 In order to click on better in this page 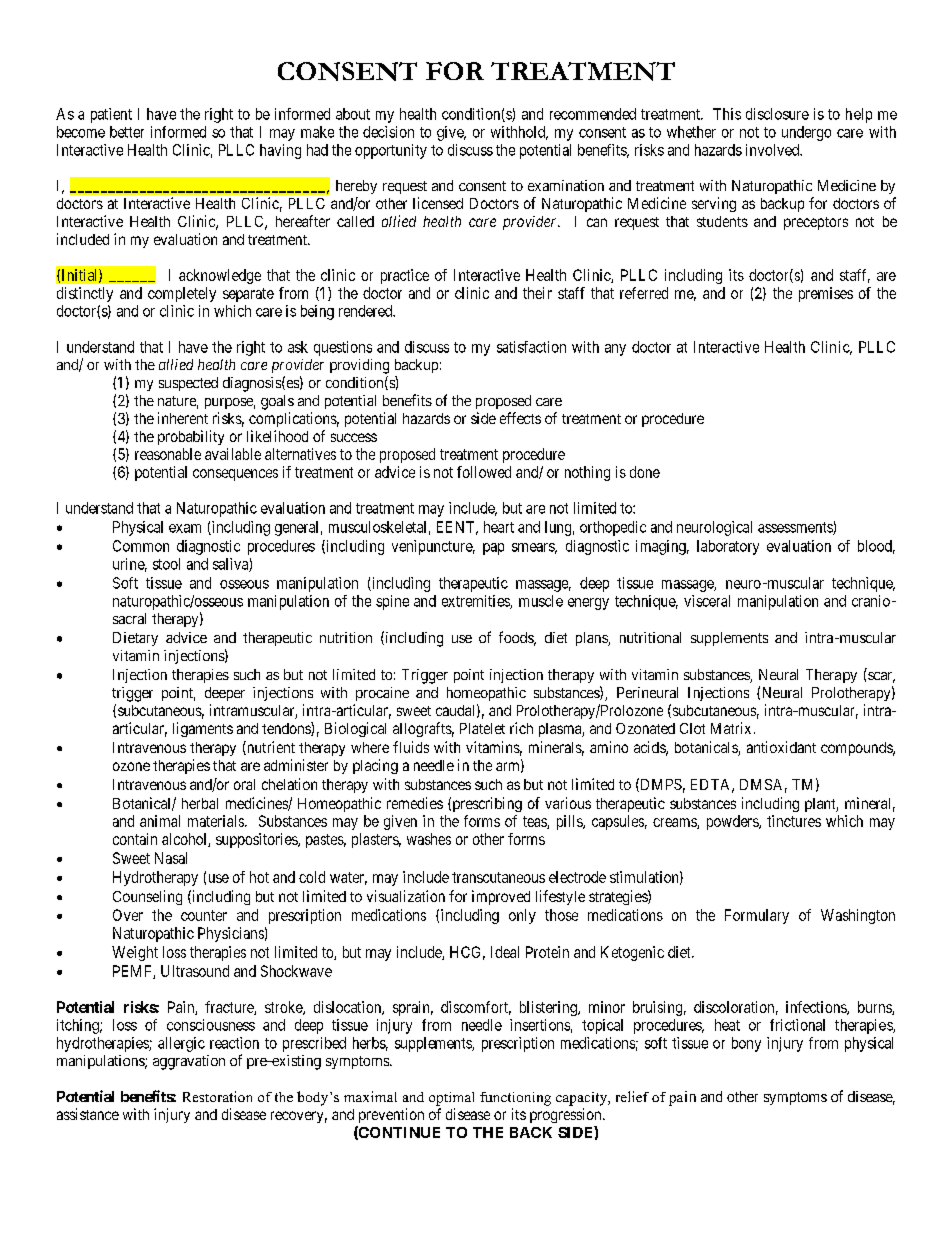, I will do `click(127, 132)`.
